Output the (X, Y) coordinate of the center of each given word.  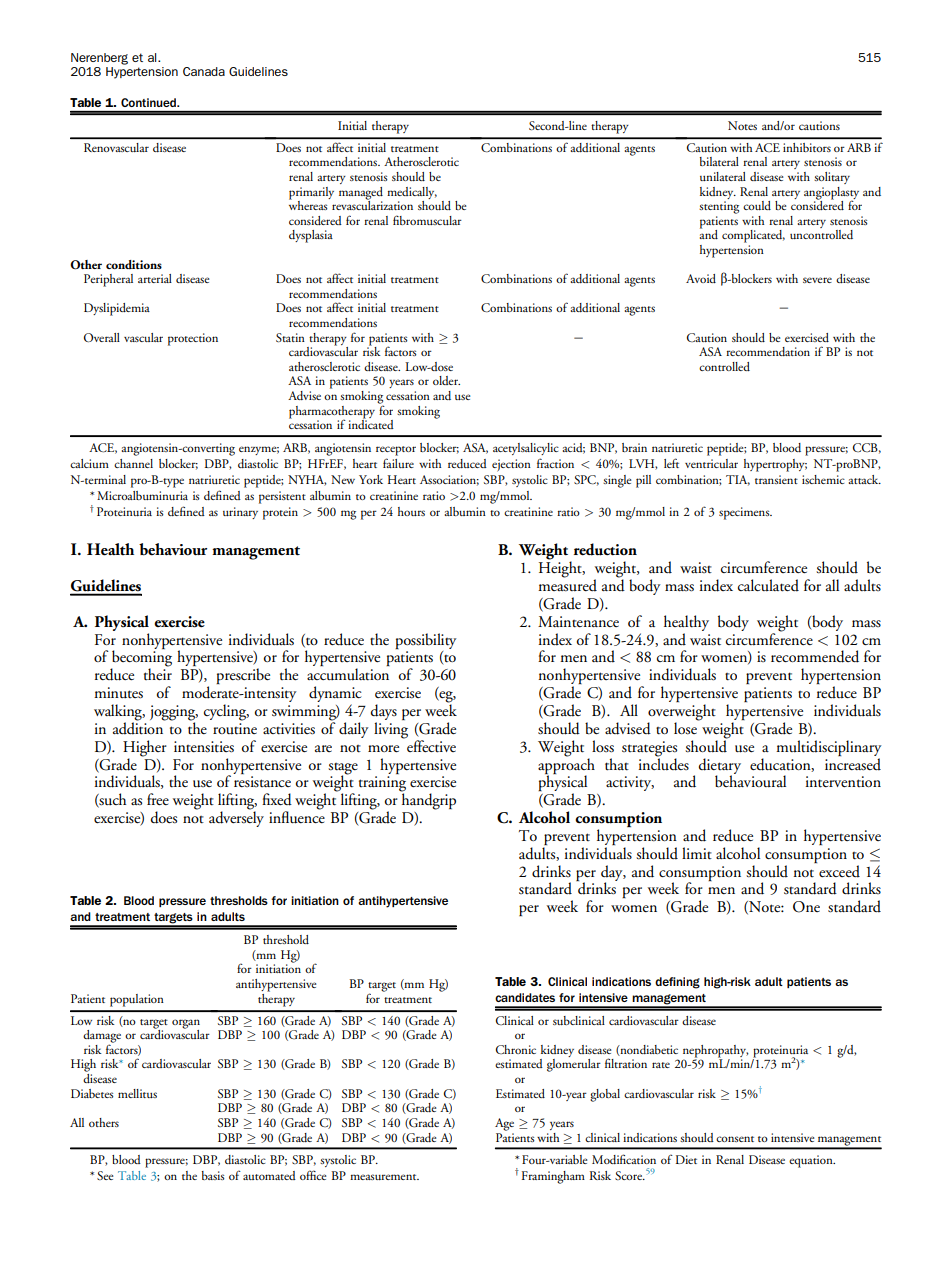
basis (213, 1175)
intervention (843, 782)
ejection (511, 465)
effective (431, 746)
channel (133, 463)
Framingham (553, 1177)
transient (776, 479)
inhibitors (807, 147)
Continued (150, 102)
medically (412, 193)
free (158, 799)
